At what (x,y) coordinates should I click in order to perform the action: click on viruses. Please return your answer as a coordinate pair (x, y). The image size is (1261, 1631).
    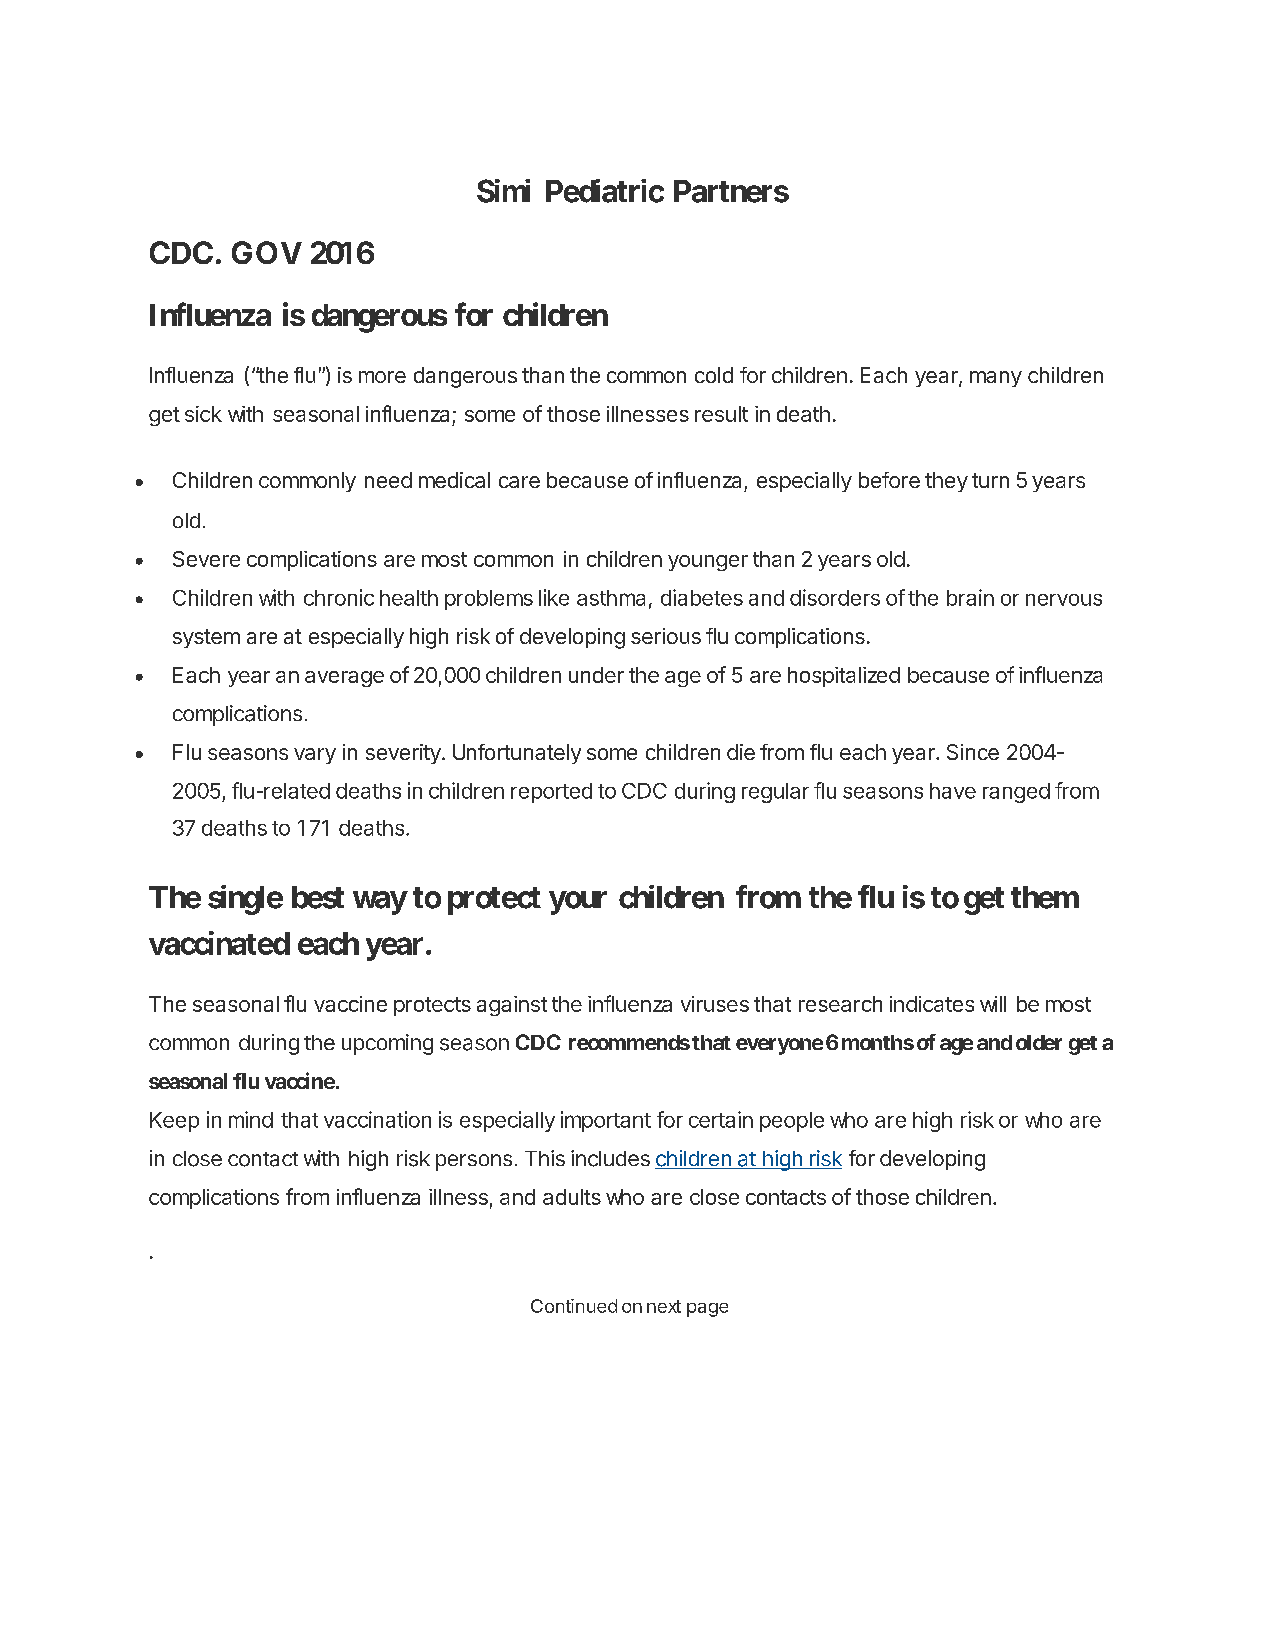
    Looking at the image, I should click on (715, 1004).
